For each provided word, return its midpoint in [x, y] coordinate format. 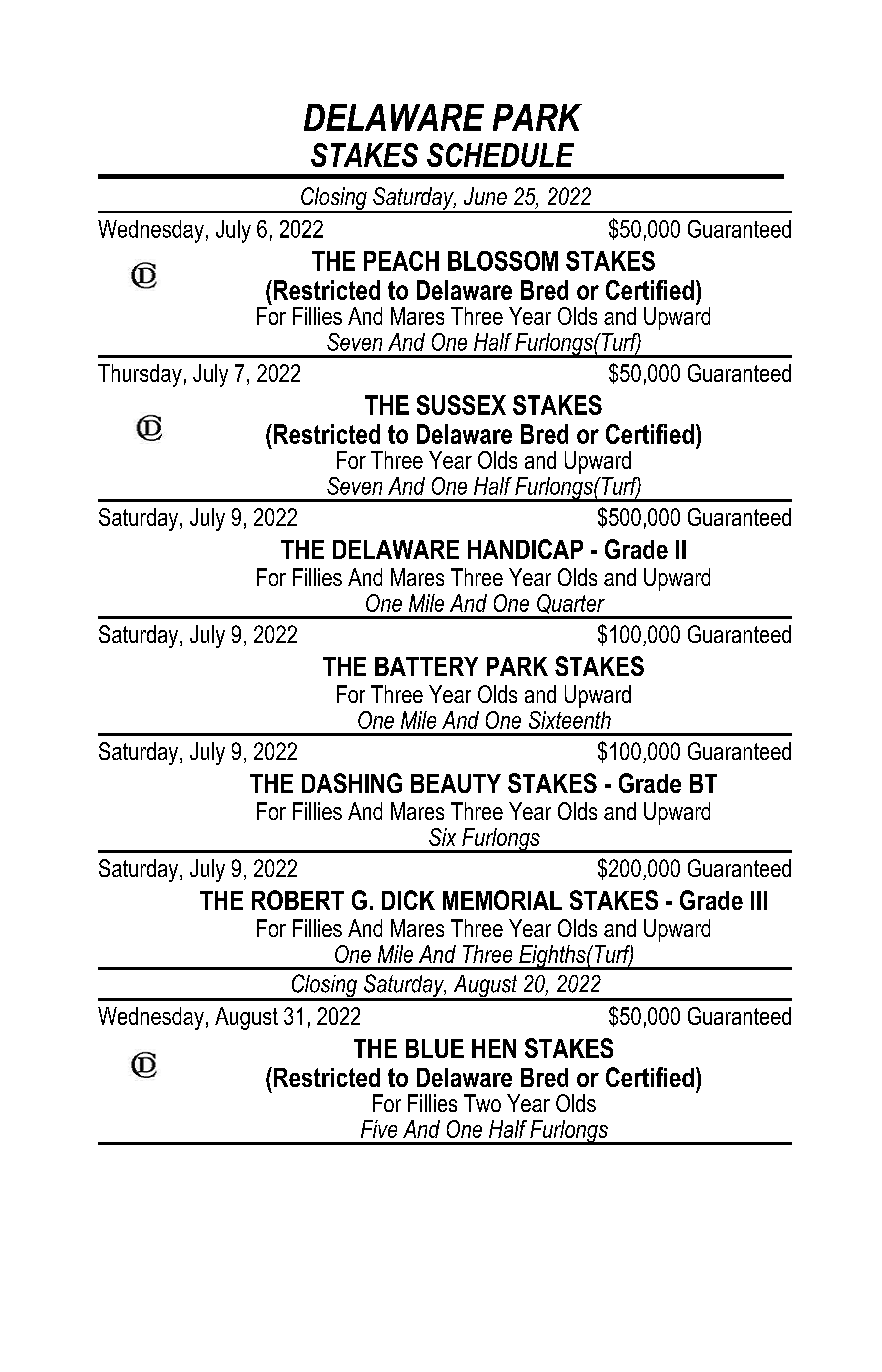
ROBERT [298, 900]
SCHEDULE [500, 155]
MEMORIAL [502, 900]
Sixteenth [570, 720]
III [759, 900]
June [485, 196]
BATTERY [426, 666]
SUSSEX [461, 405]
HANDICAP [525, 549]
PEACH [401, 261]
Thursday [140, 375]
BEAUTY [456, 783]
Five [379, 1129]
